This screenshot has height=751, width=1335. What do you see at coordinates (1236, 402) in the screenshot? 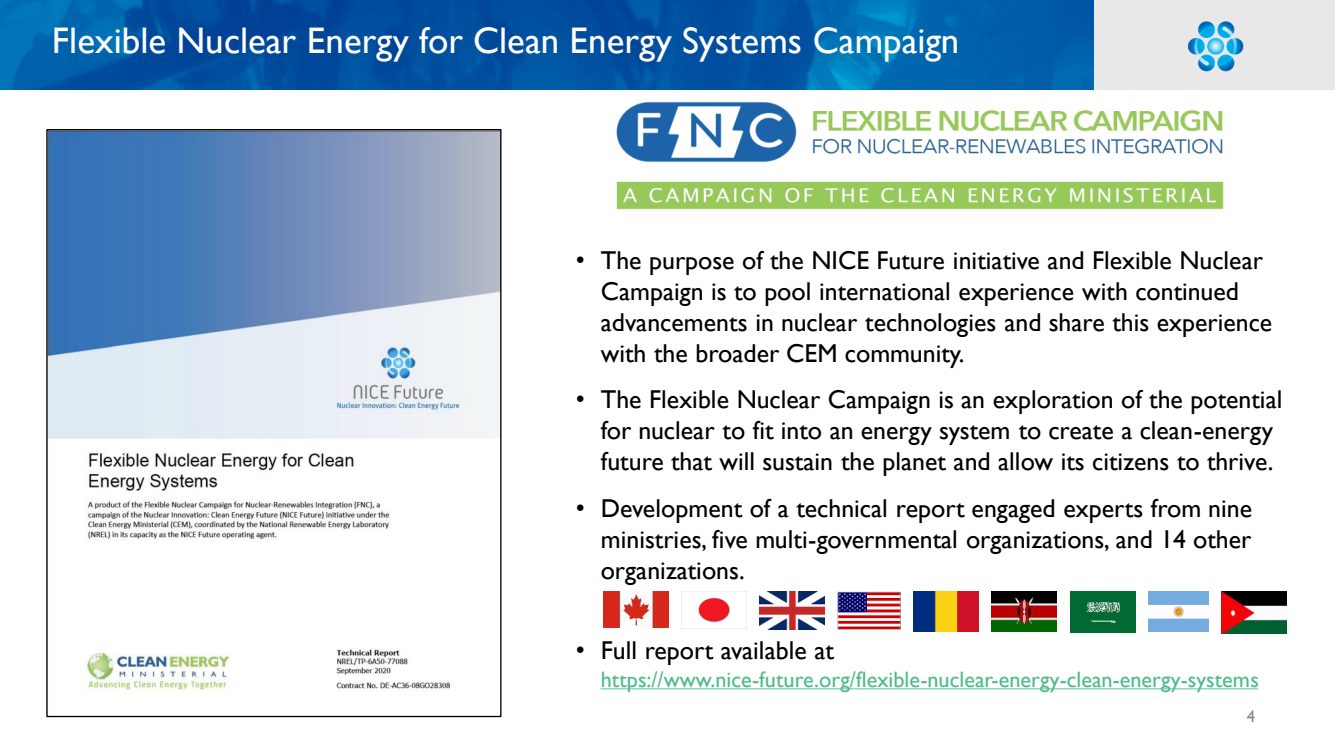
I see `potential` at bounding box center [1236, 402].
